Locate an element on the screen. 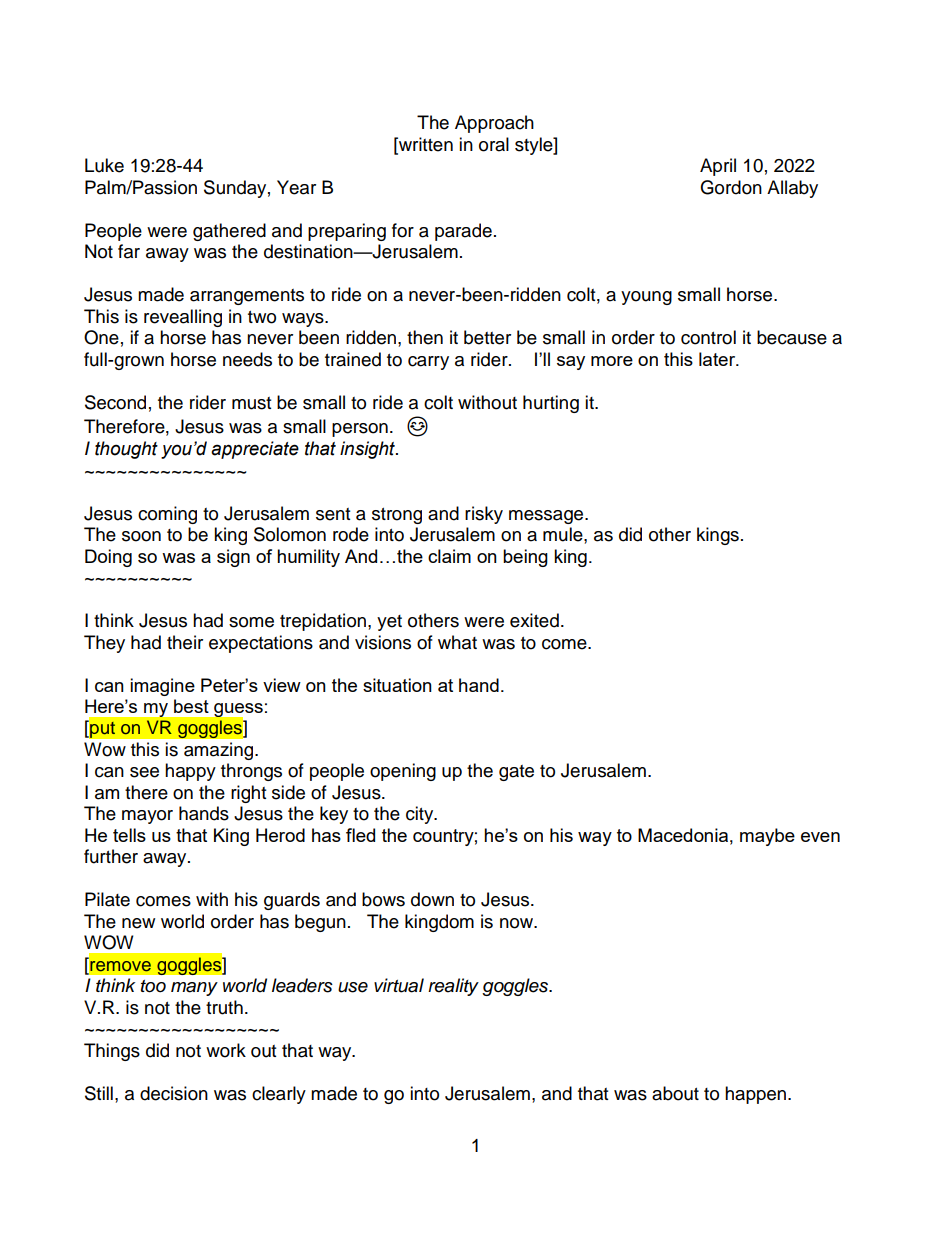 This screenshot has height=1233, width=952. risky is located at coordinates (484, 515).
